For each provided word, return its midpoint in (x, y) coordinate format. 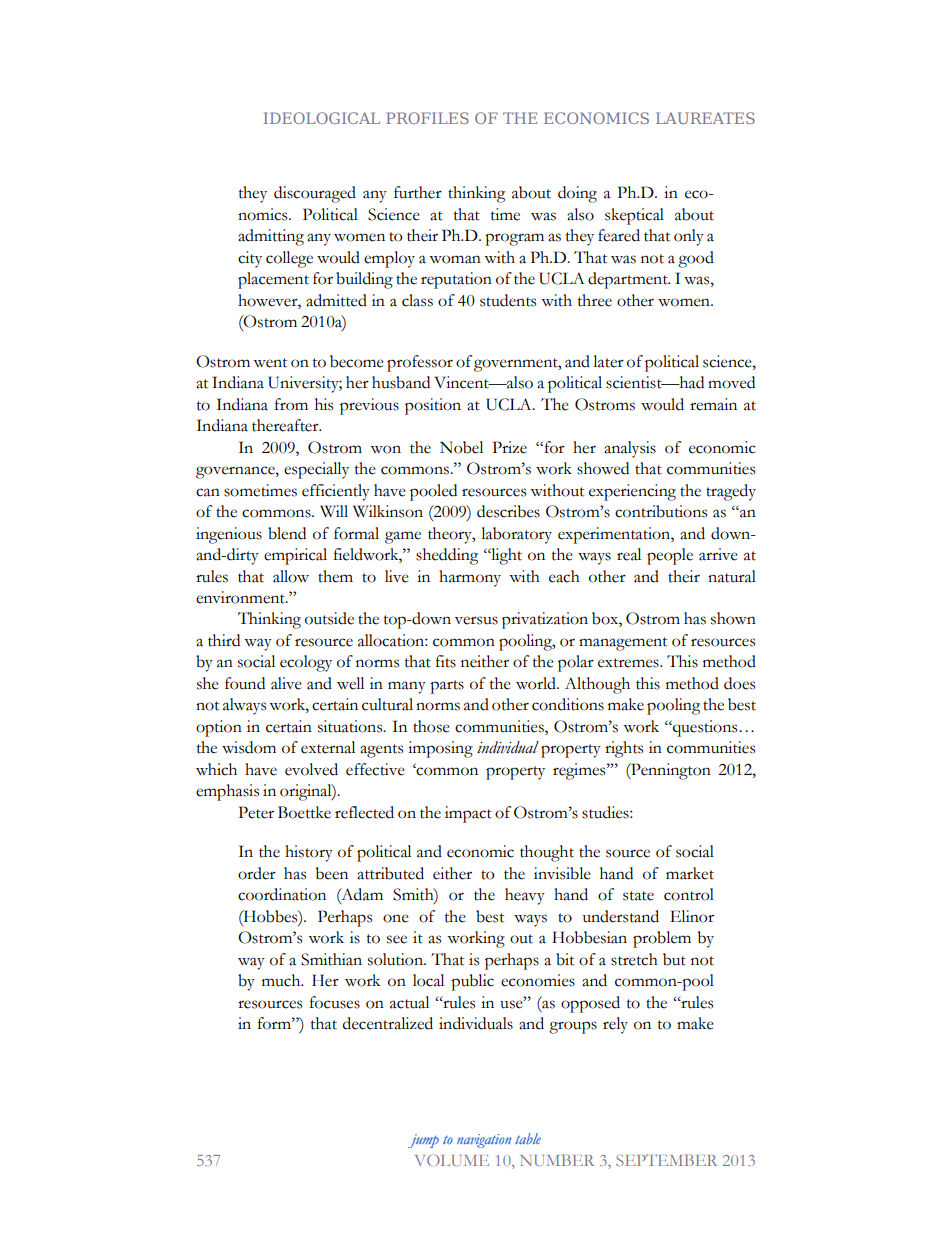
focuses (335, 1002)
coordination (282, 894)
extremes (629, 663)
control (689, 894)
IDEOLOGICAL (322, 118)
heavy (525, 896)
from (291, 404)
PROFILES (427, 118)
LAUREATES (705, 118)
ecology (306, 663)
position (433, 406)
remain (713, 404)
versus (476, 620)
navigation (484, 1141)
